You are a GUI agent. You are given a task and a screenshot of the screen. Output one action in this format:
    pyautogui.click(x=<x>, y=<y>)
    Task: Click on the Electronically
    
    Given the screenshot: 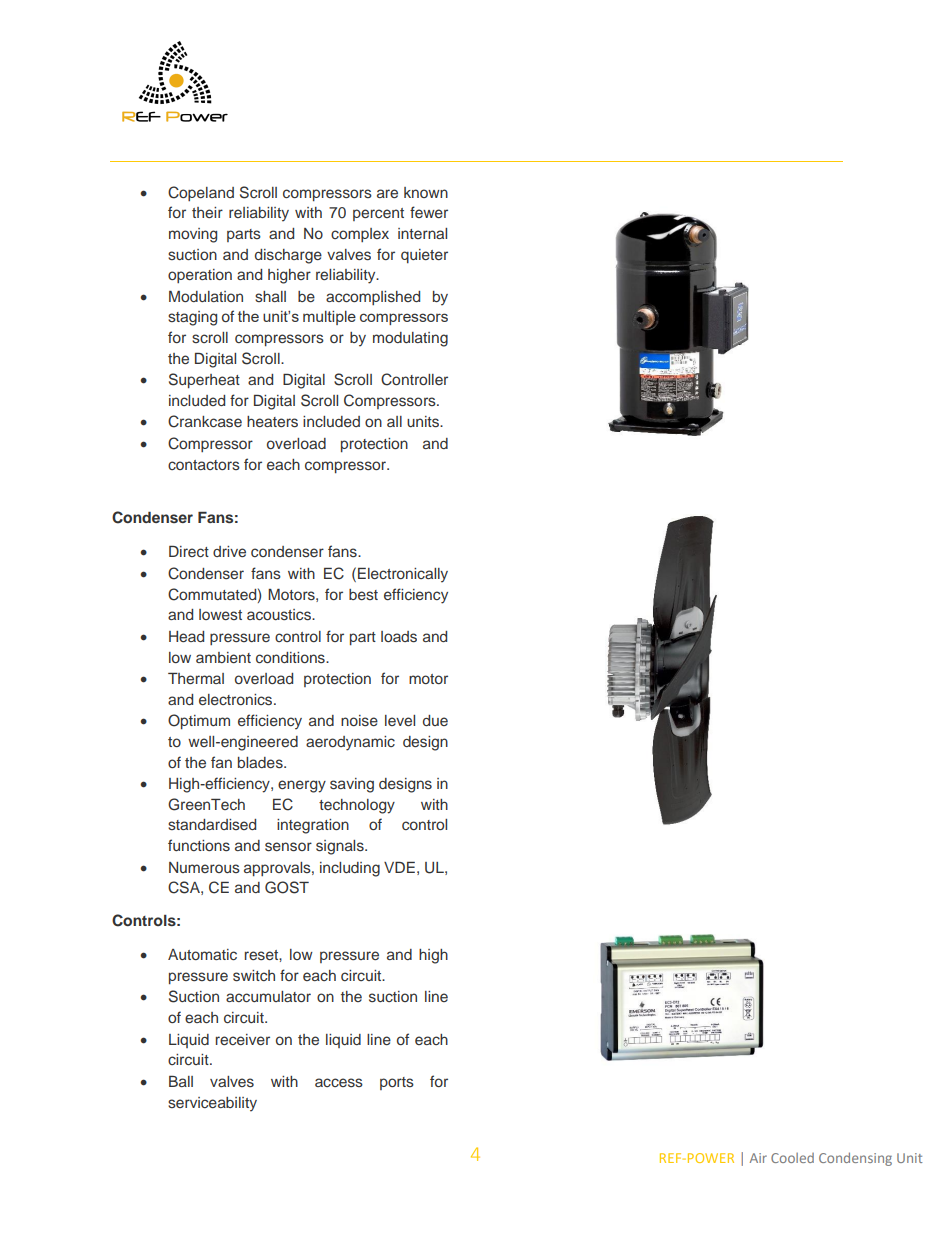 What is the action you would take?
    pyautogui.click(x=403, y=575)
